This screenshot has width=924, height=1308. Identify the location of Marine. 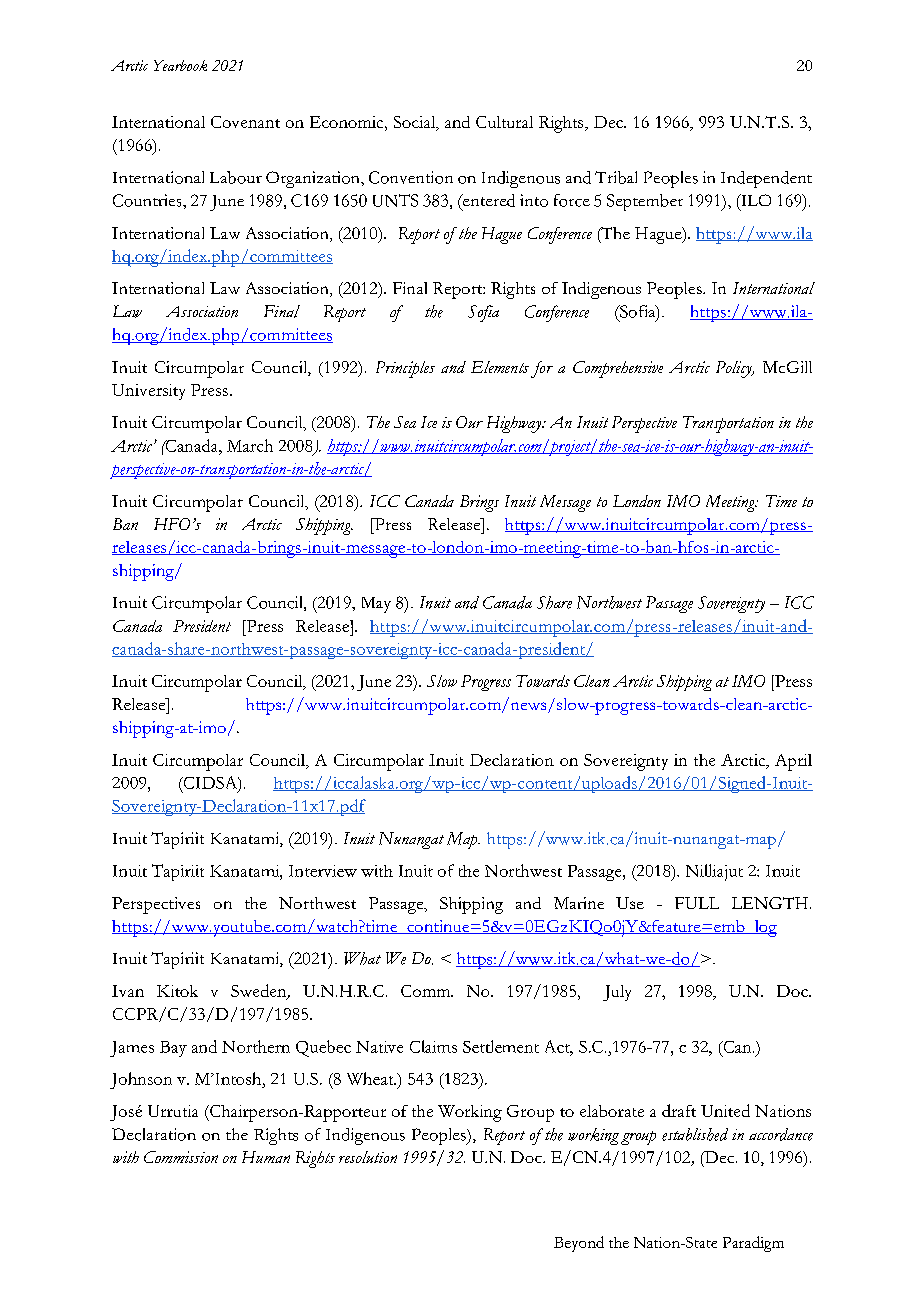
(579, 903).
